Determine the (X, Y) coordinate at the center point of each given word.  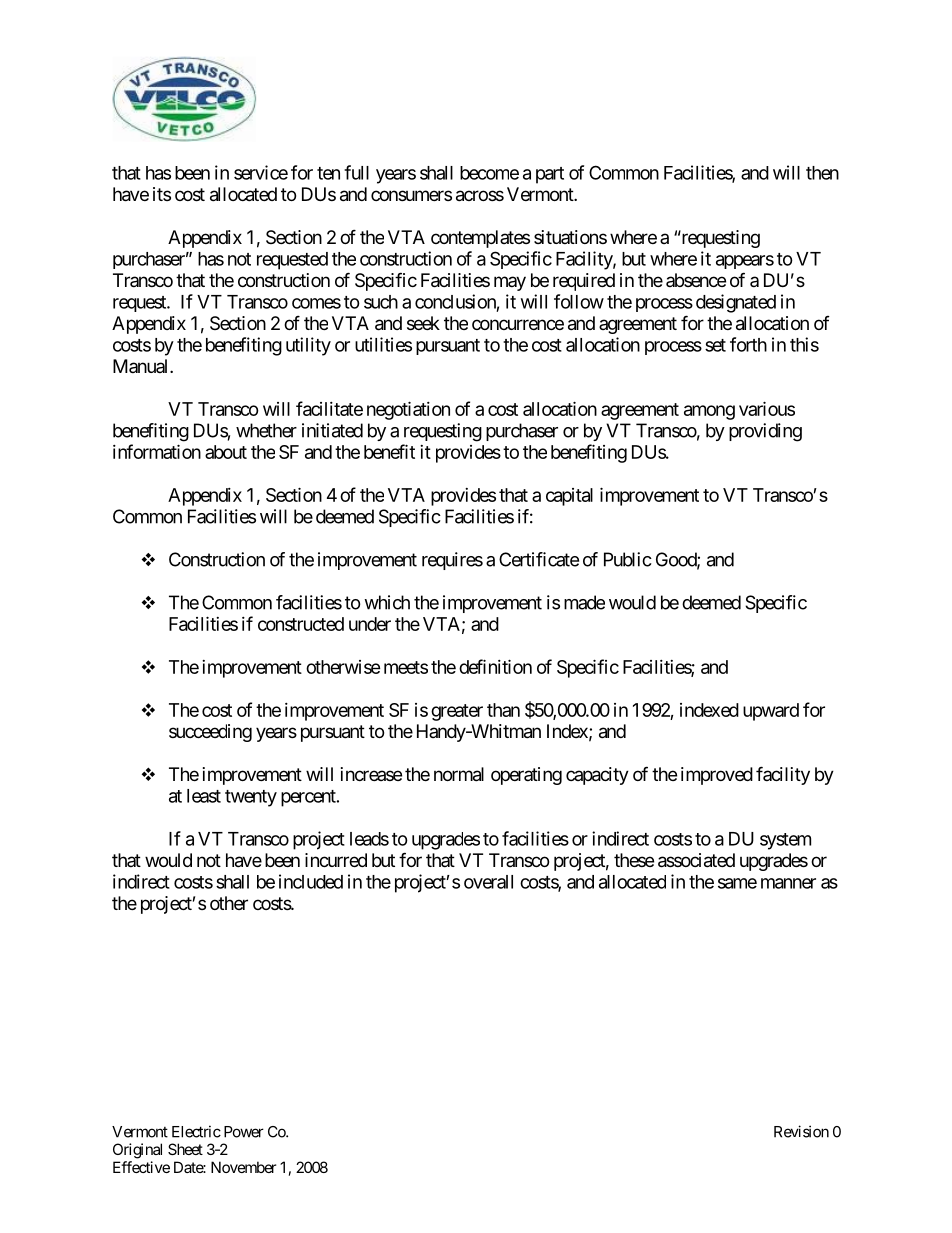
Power (244, 1132)
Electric (196, 1131)
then (822, 173)
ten (328, 173)
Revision (801, 1131)
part (550, 175)
